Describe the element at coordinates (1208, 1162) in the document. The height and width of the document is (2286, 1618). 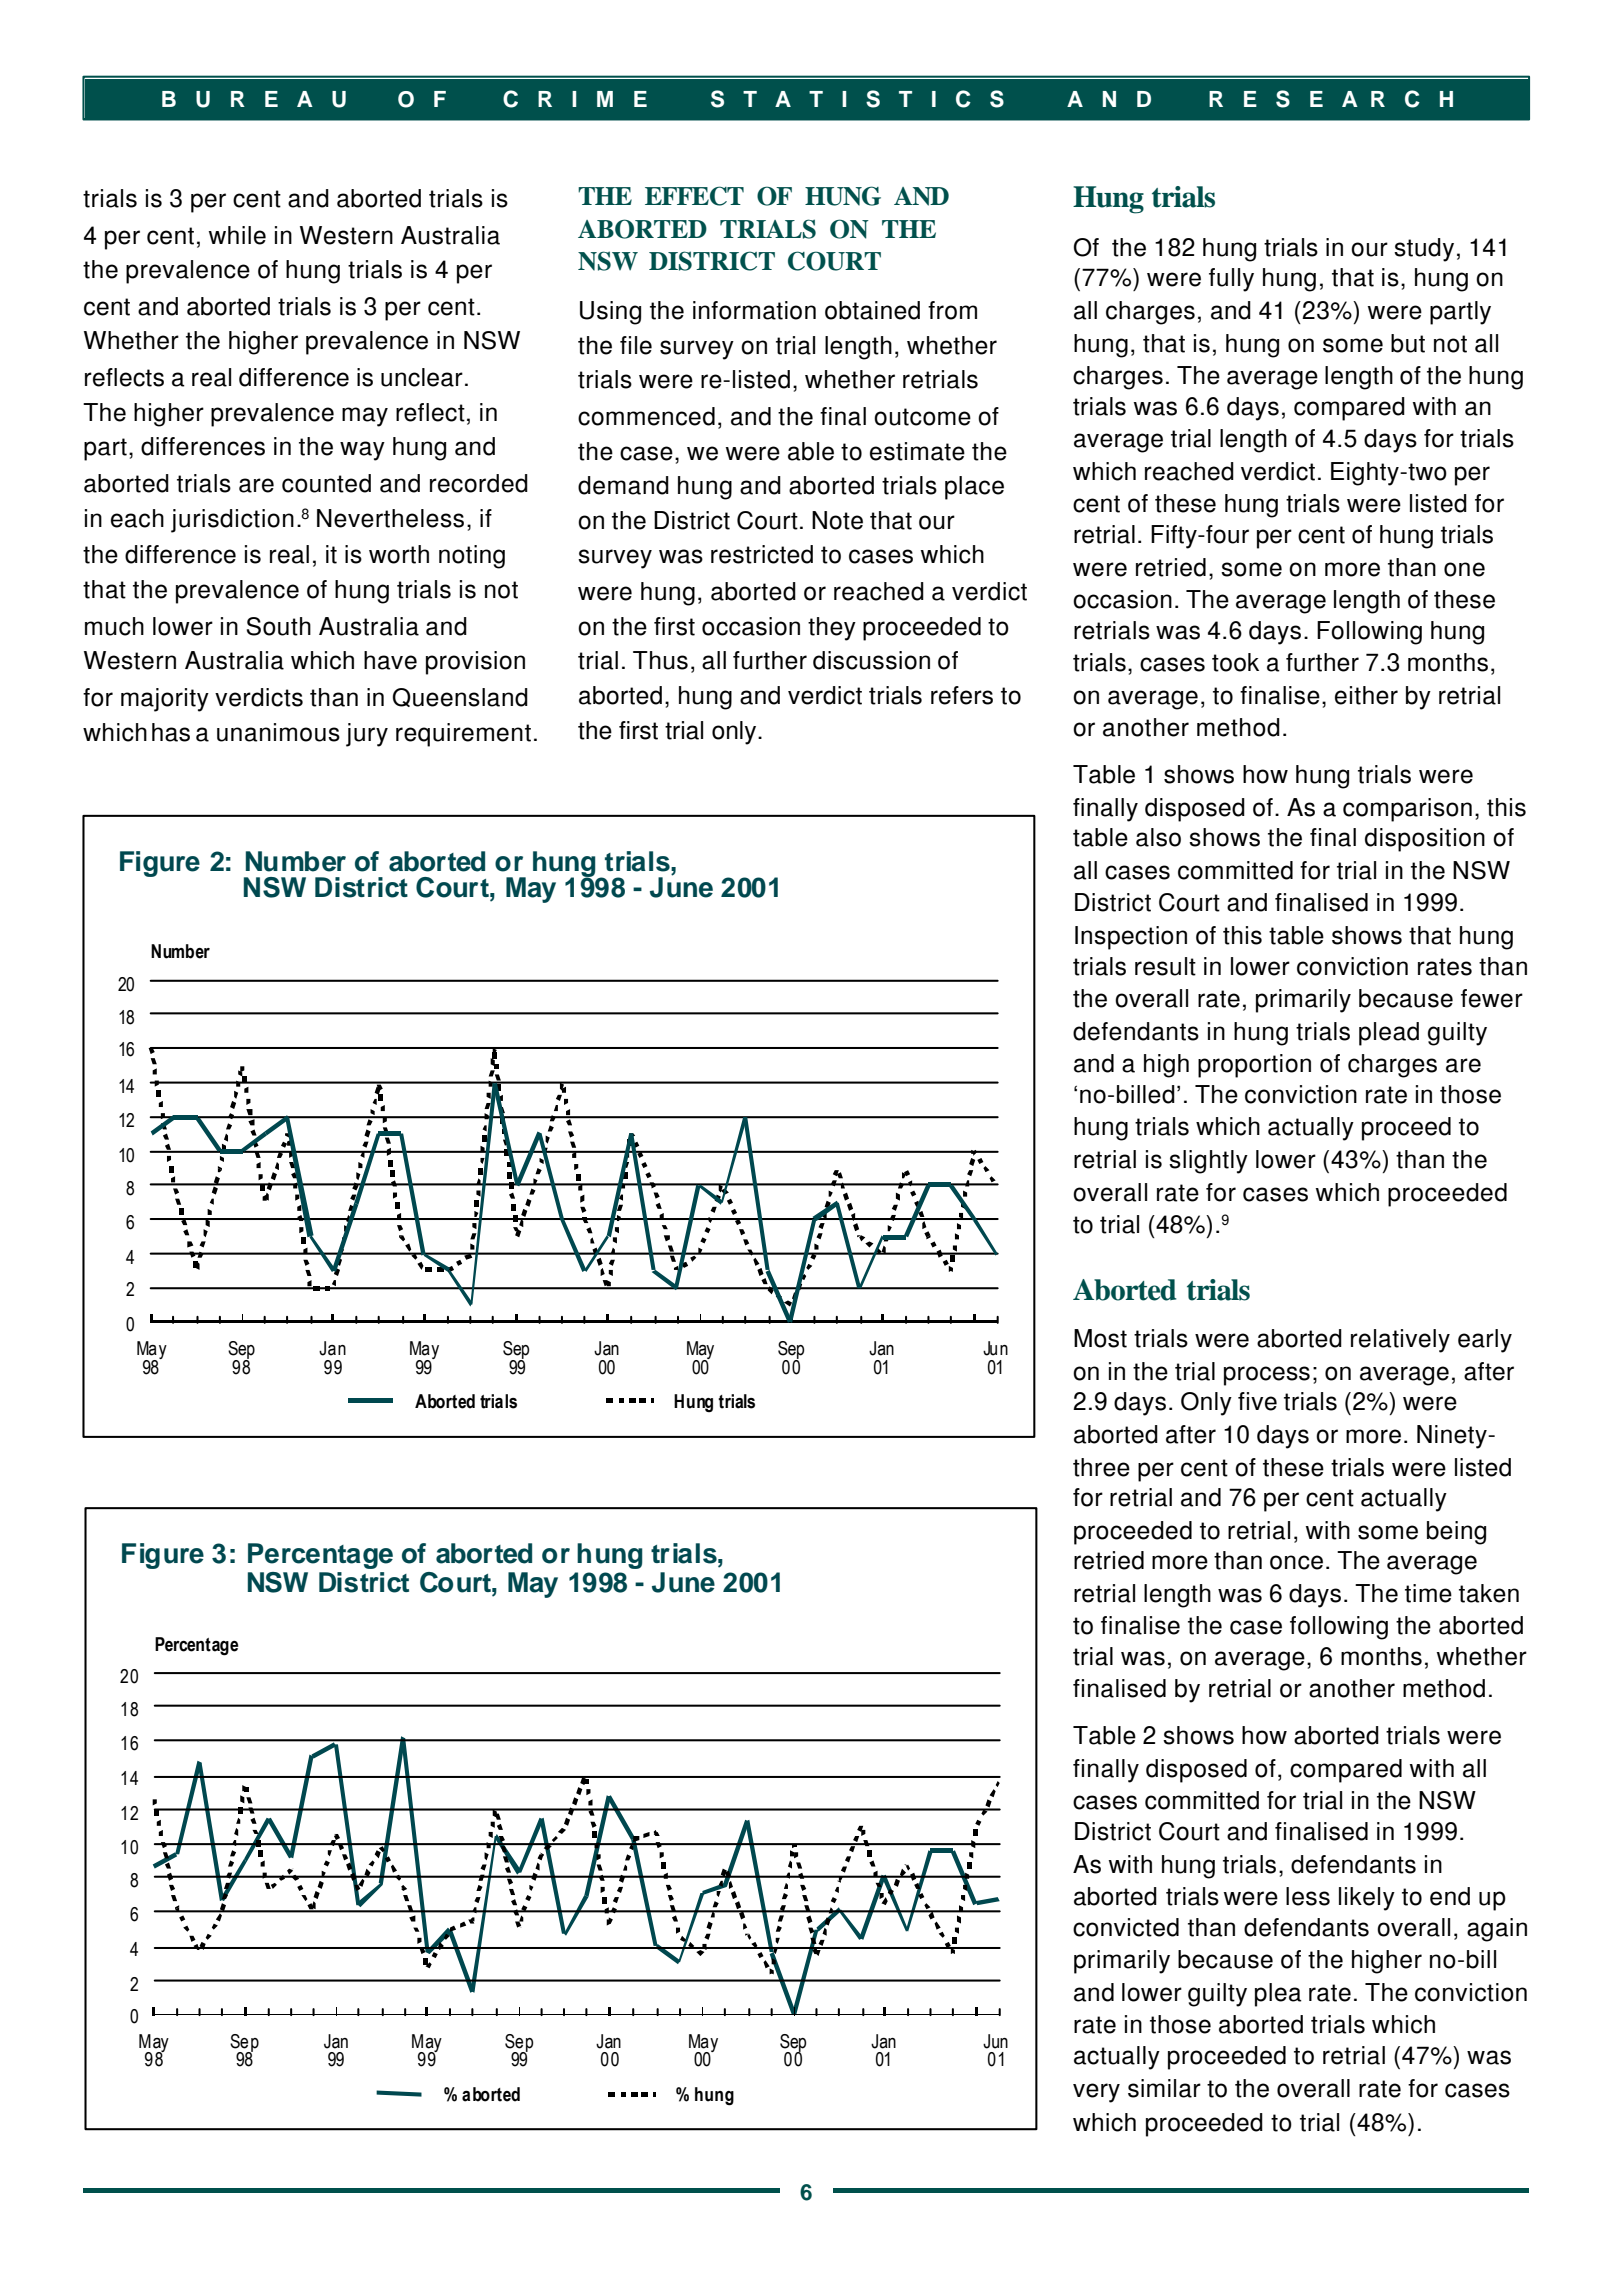
I see `slightly` at that location.
